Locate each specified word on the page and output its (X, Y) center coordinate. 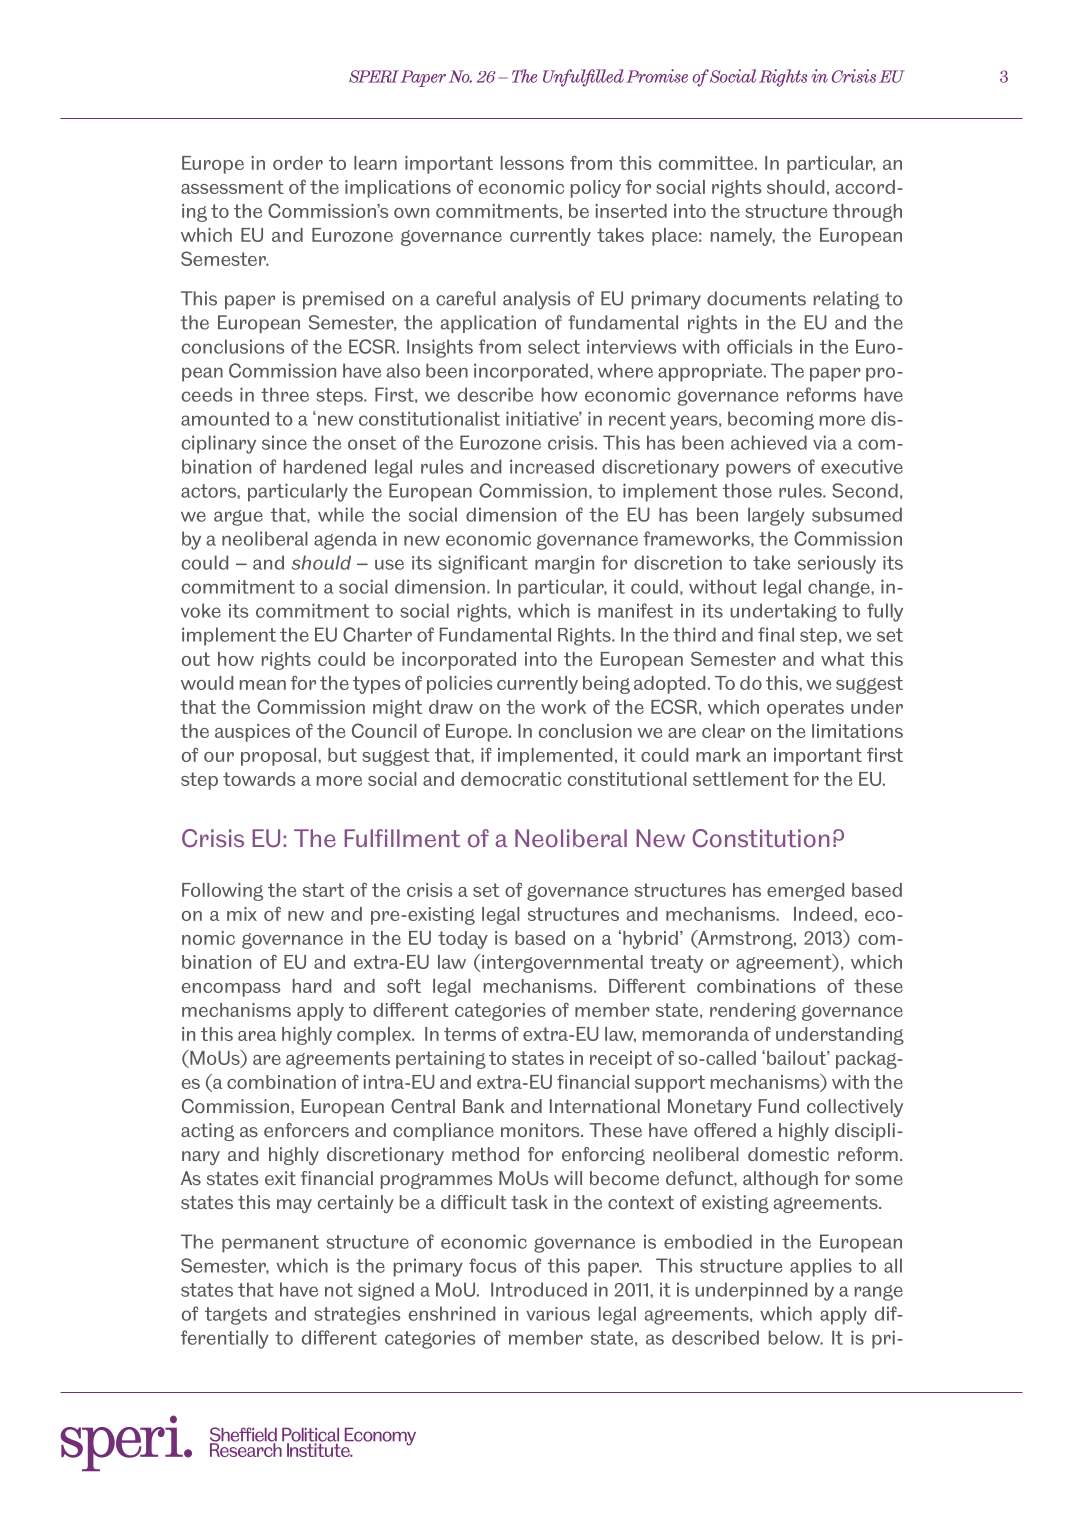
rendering (753, 1012)
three (285, 394)
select (554, 346)
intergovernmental (561, 964)
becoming (771, 420)
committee (707, 163)
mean (263, 685)
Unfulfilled (583, 78)
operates (805, 709)
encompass (231, 990)
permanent (270, 1244)
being (606, 685)
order (298, 163)
